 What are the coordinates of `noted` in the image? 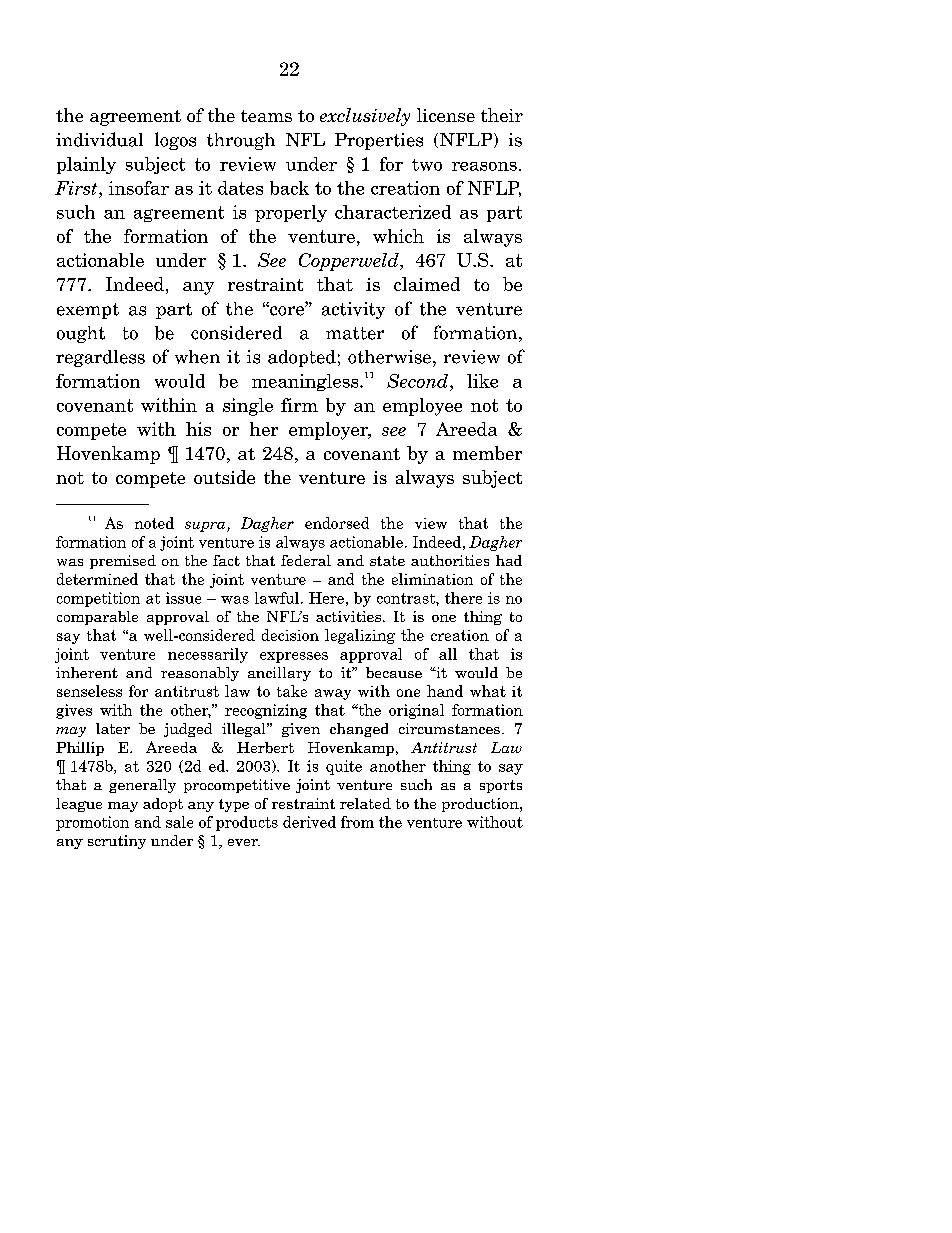 It's located at (154, 523).
